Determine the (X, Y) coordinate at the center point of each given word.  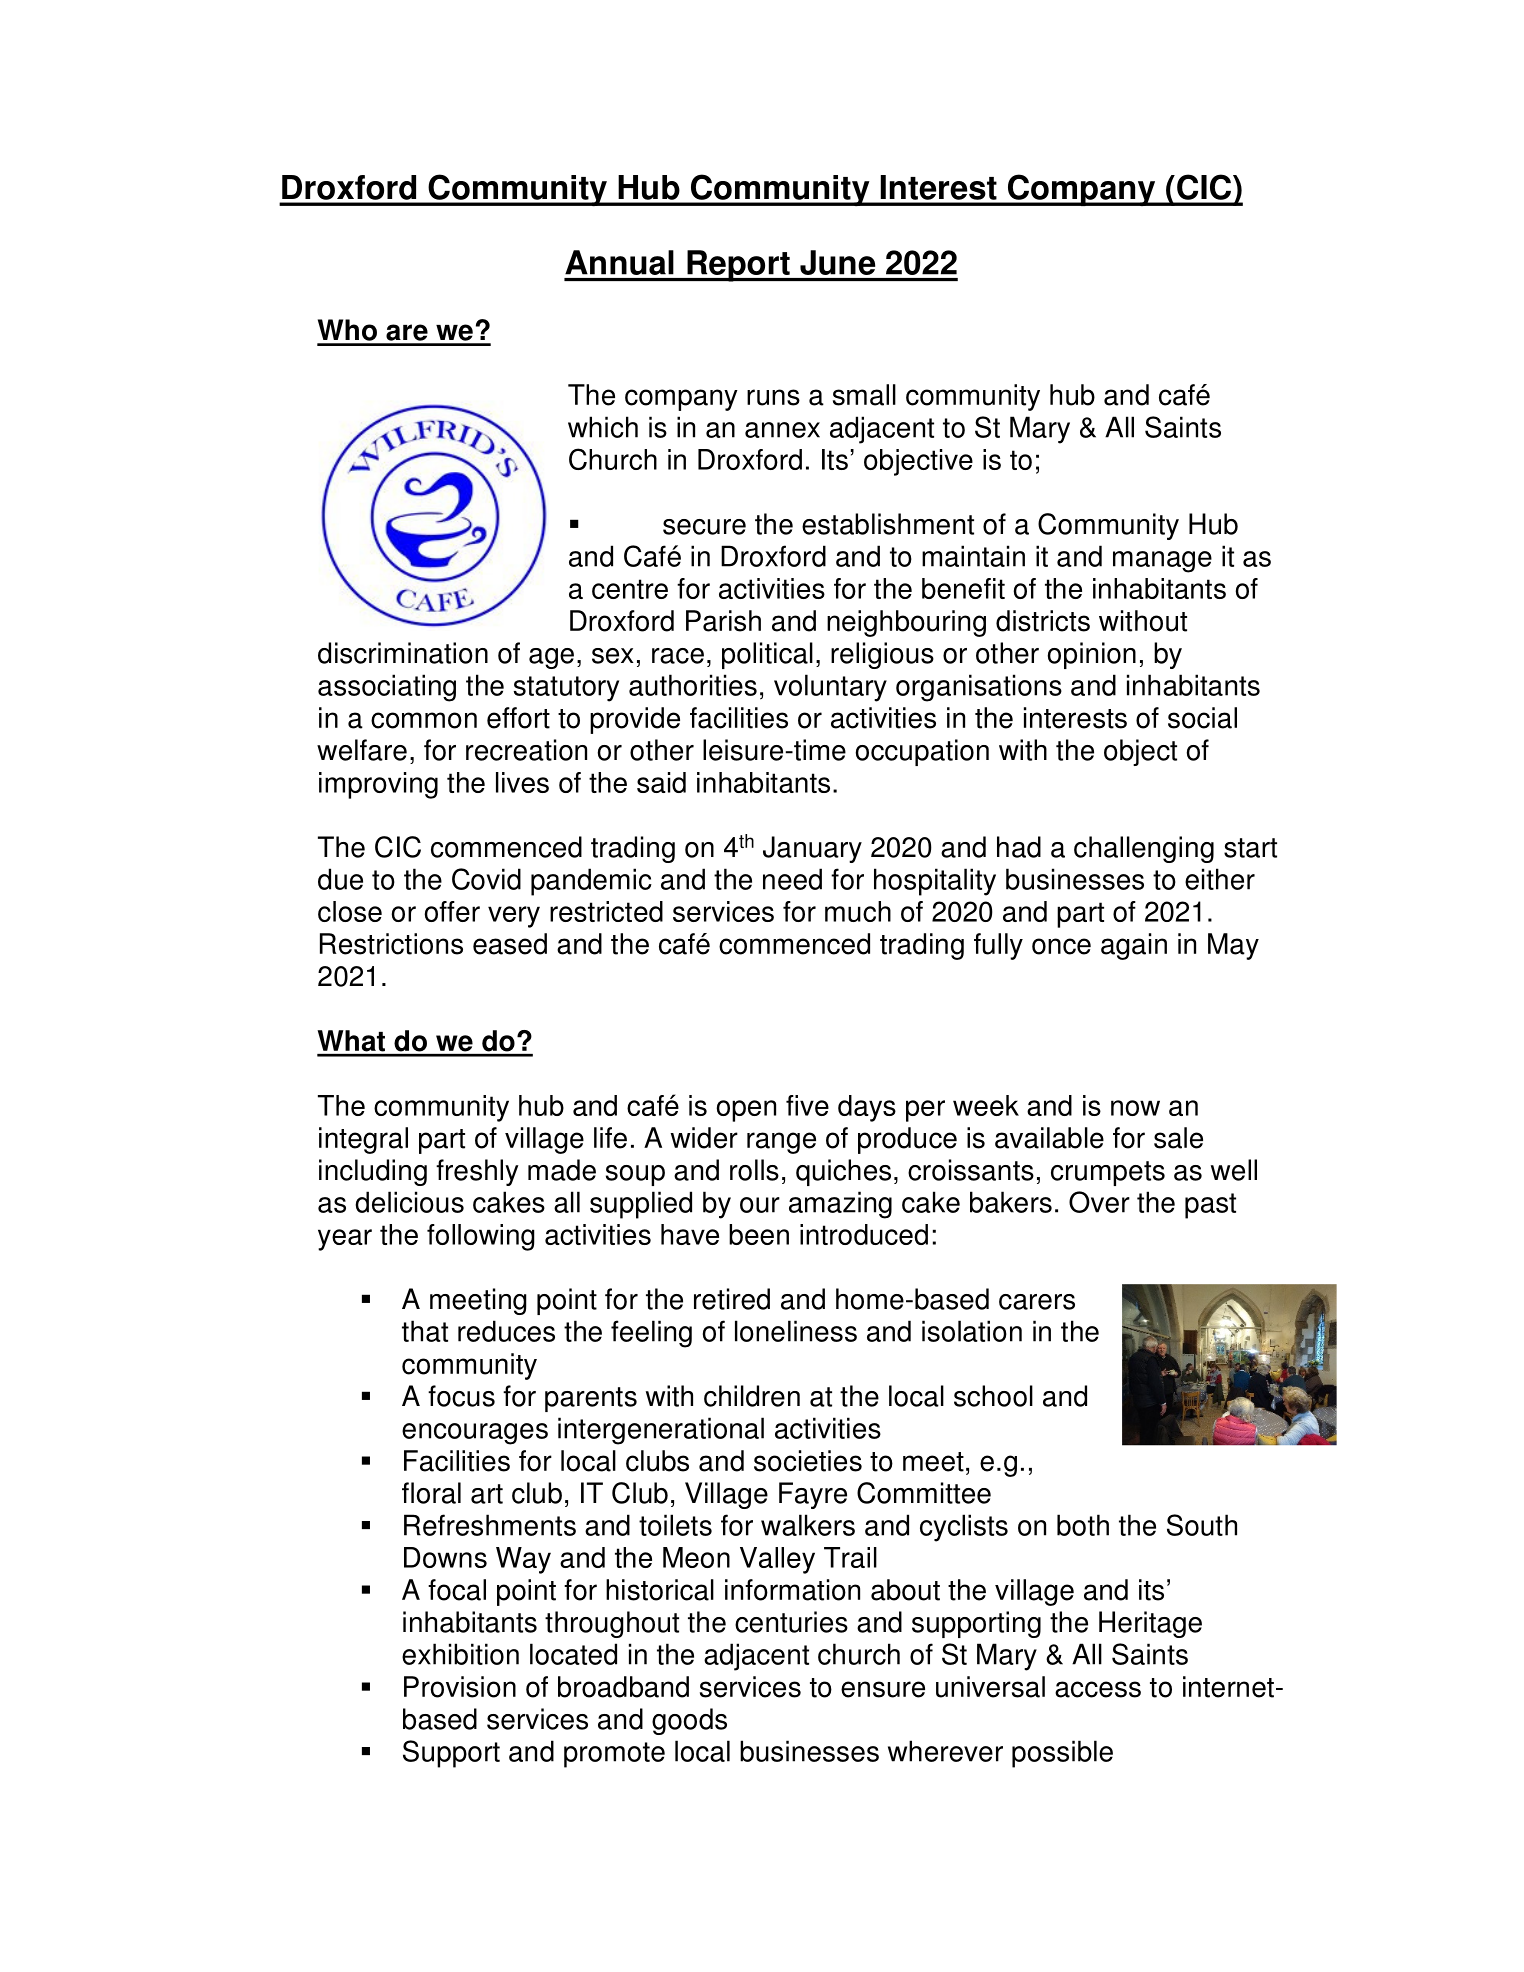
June (837, 262)
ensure (883, 1689)
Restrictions (391, 944)
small (864, 395)
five (807, 1105)
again (1134, 946)
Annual (619, 262)
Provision (460, 1687)
